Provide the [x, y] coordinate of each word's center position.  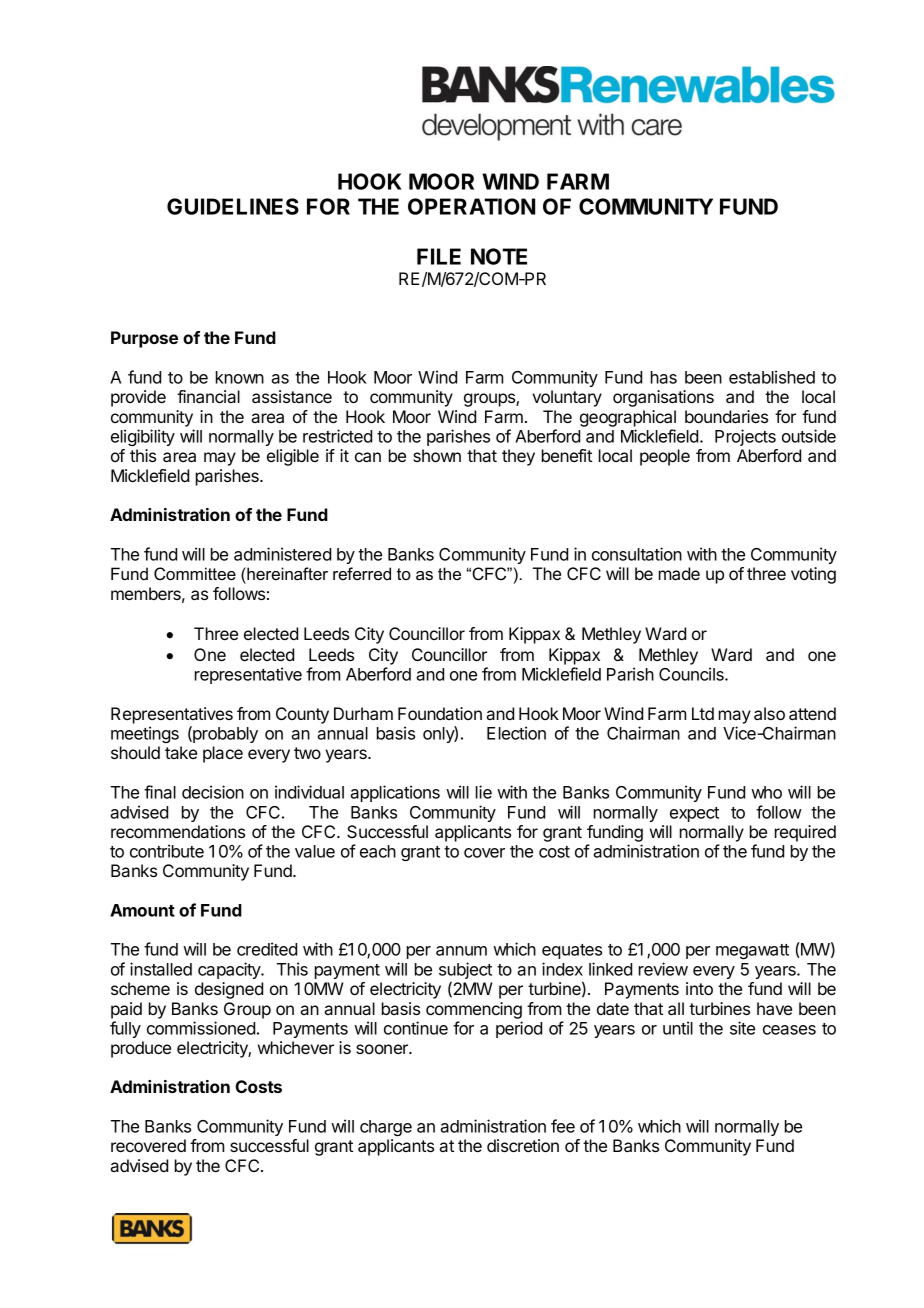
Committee [195, 573]
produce [141, 1049]
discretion [523, 1145]
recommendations [178, 831]
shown [437, 455]
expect [694, 814]
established [772, 377]
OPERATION [471, 206]
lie [484, 792]
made [679, 573]
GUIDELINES [233, 206]
